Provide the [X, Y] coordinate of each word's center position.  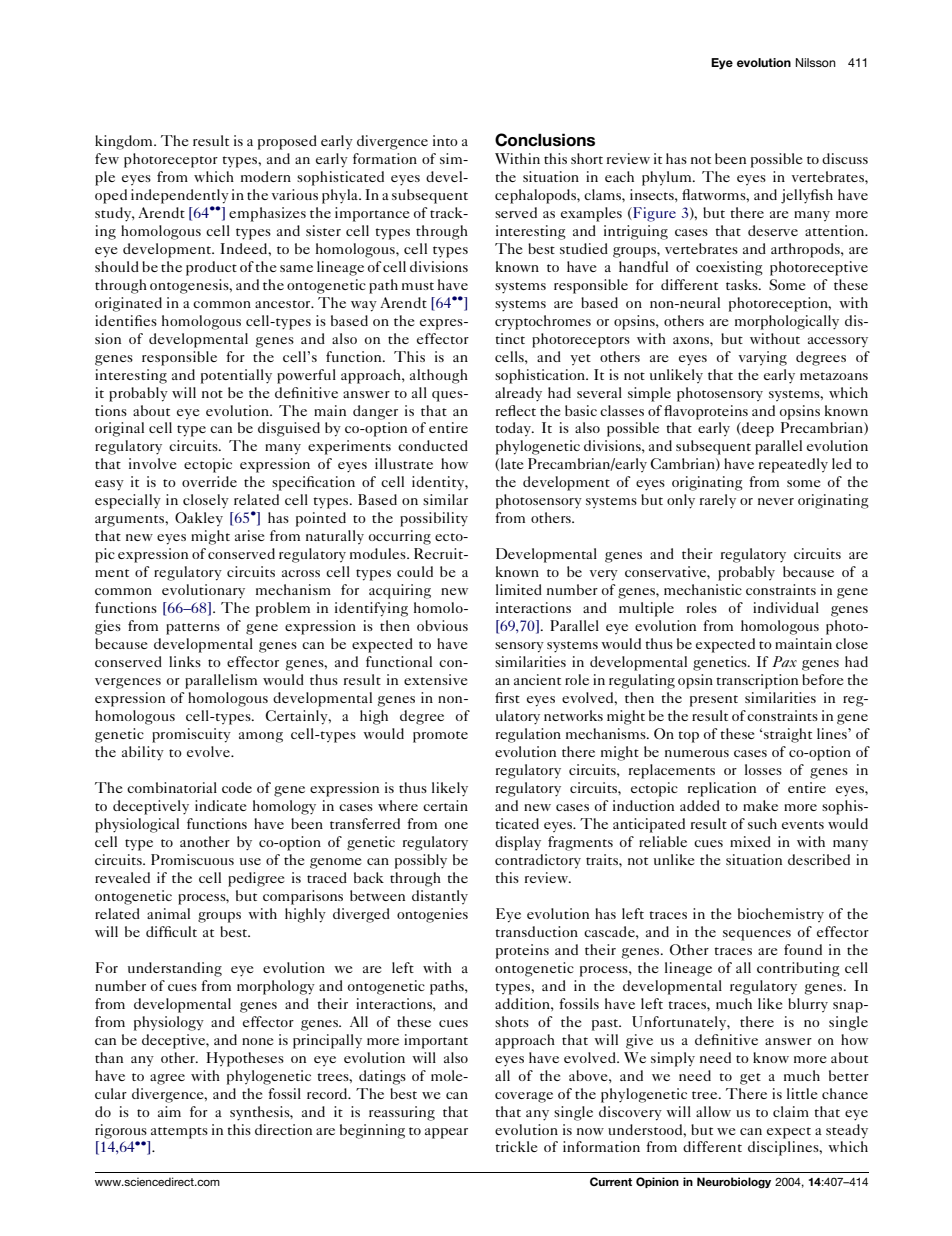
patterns [193, 629]
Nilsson [816, 62]
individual [786, 607]
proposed [287, 142]
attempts [179, 1133]
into [445, 140]
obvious [442, 625]
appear [446, 1133]
